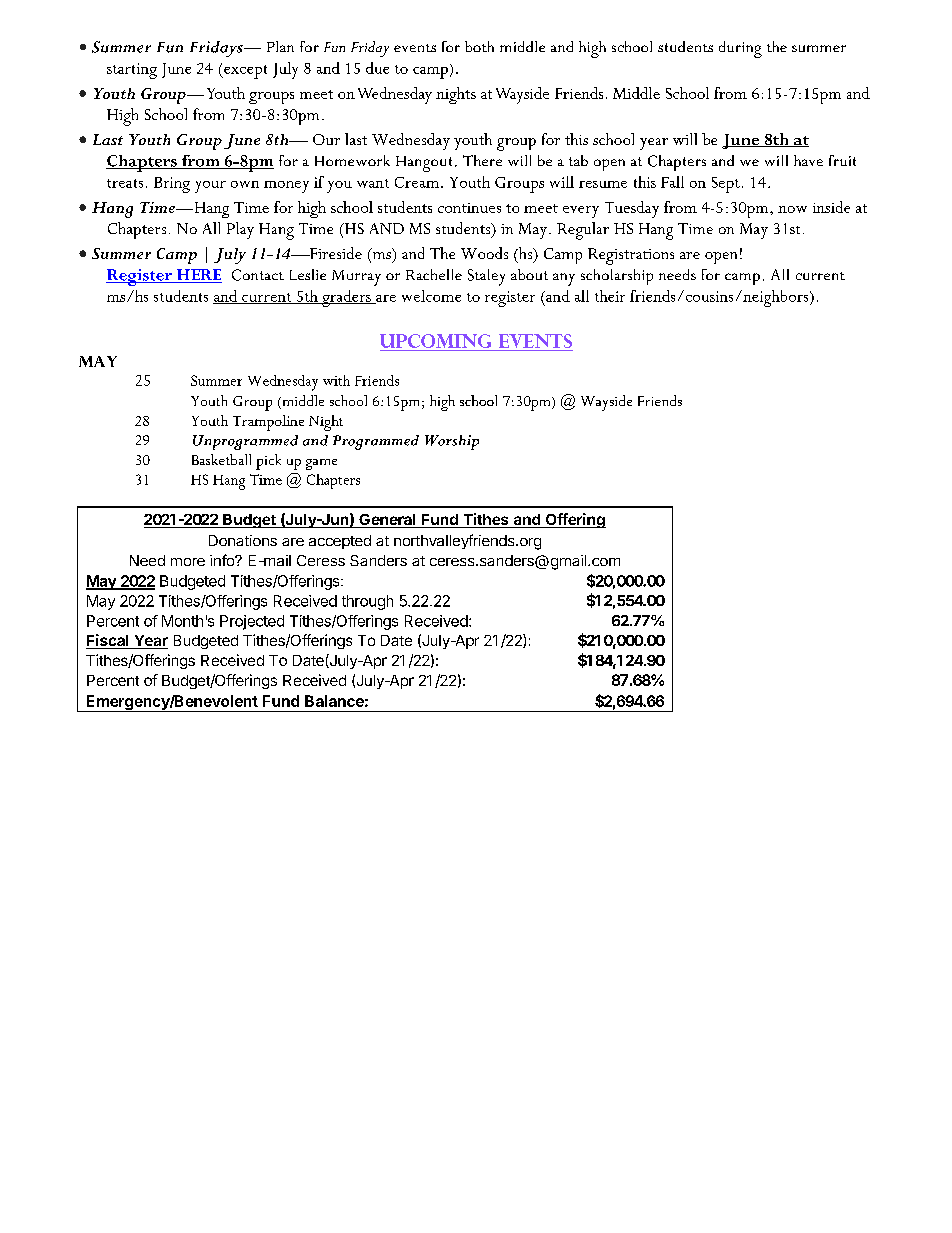  Describe the element at coordinates (244, 72) in the page. I see `except` at that location.
